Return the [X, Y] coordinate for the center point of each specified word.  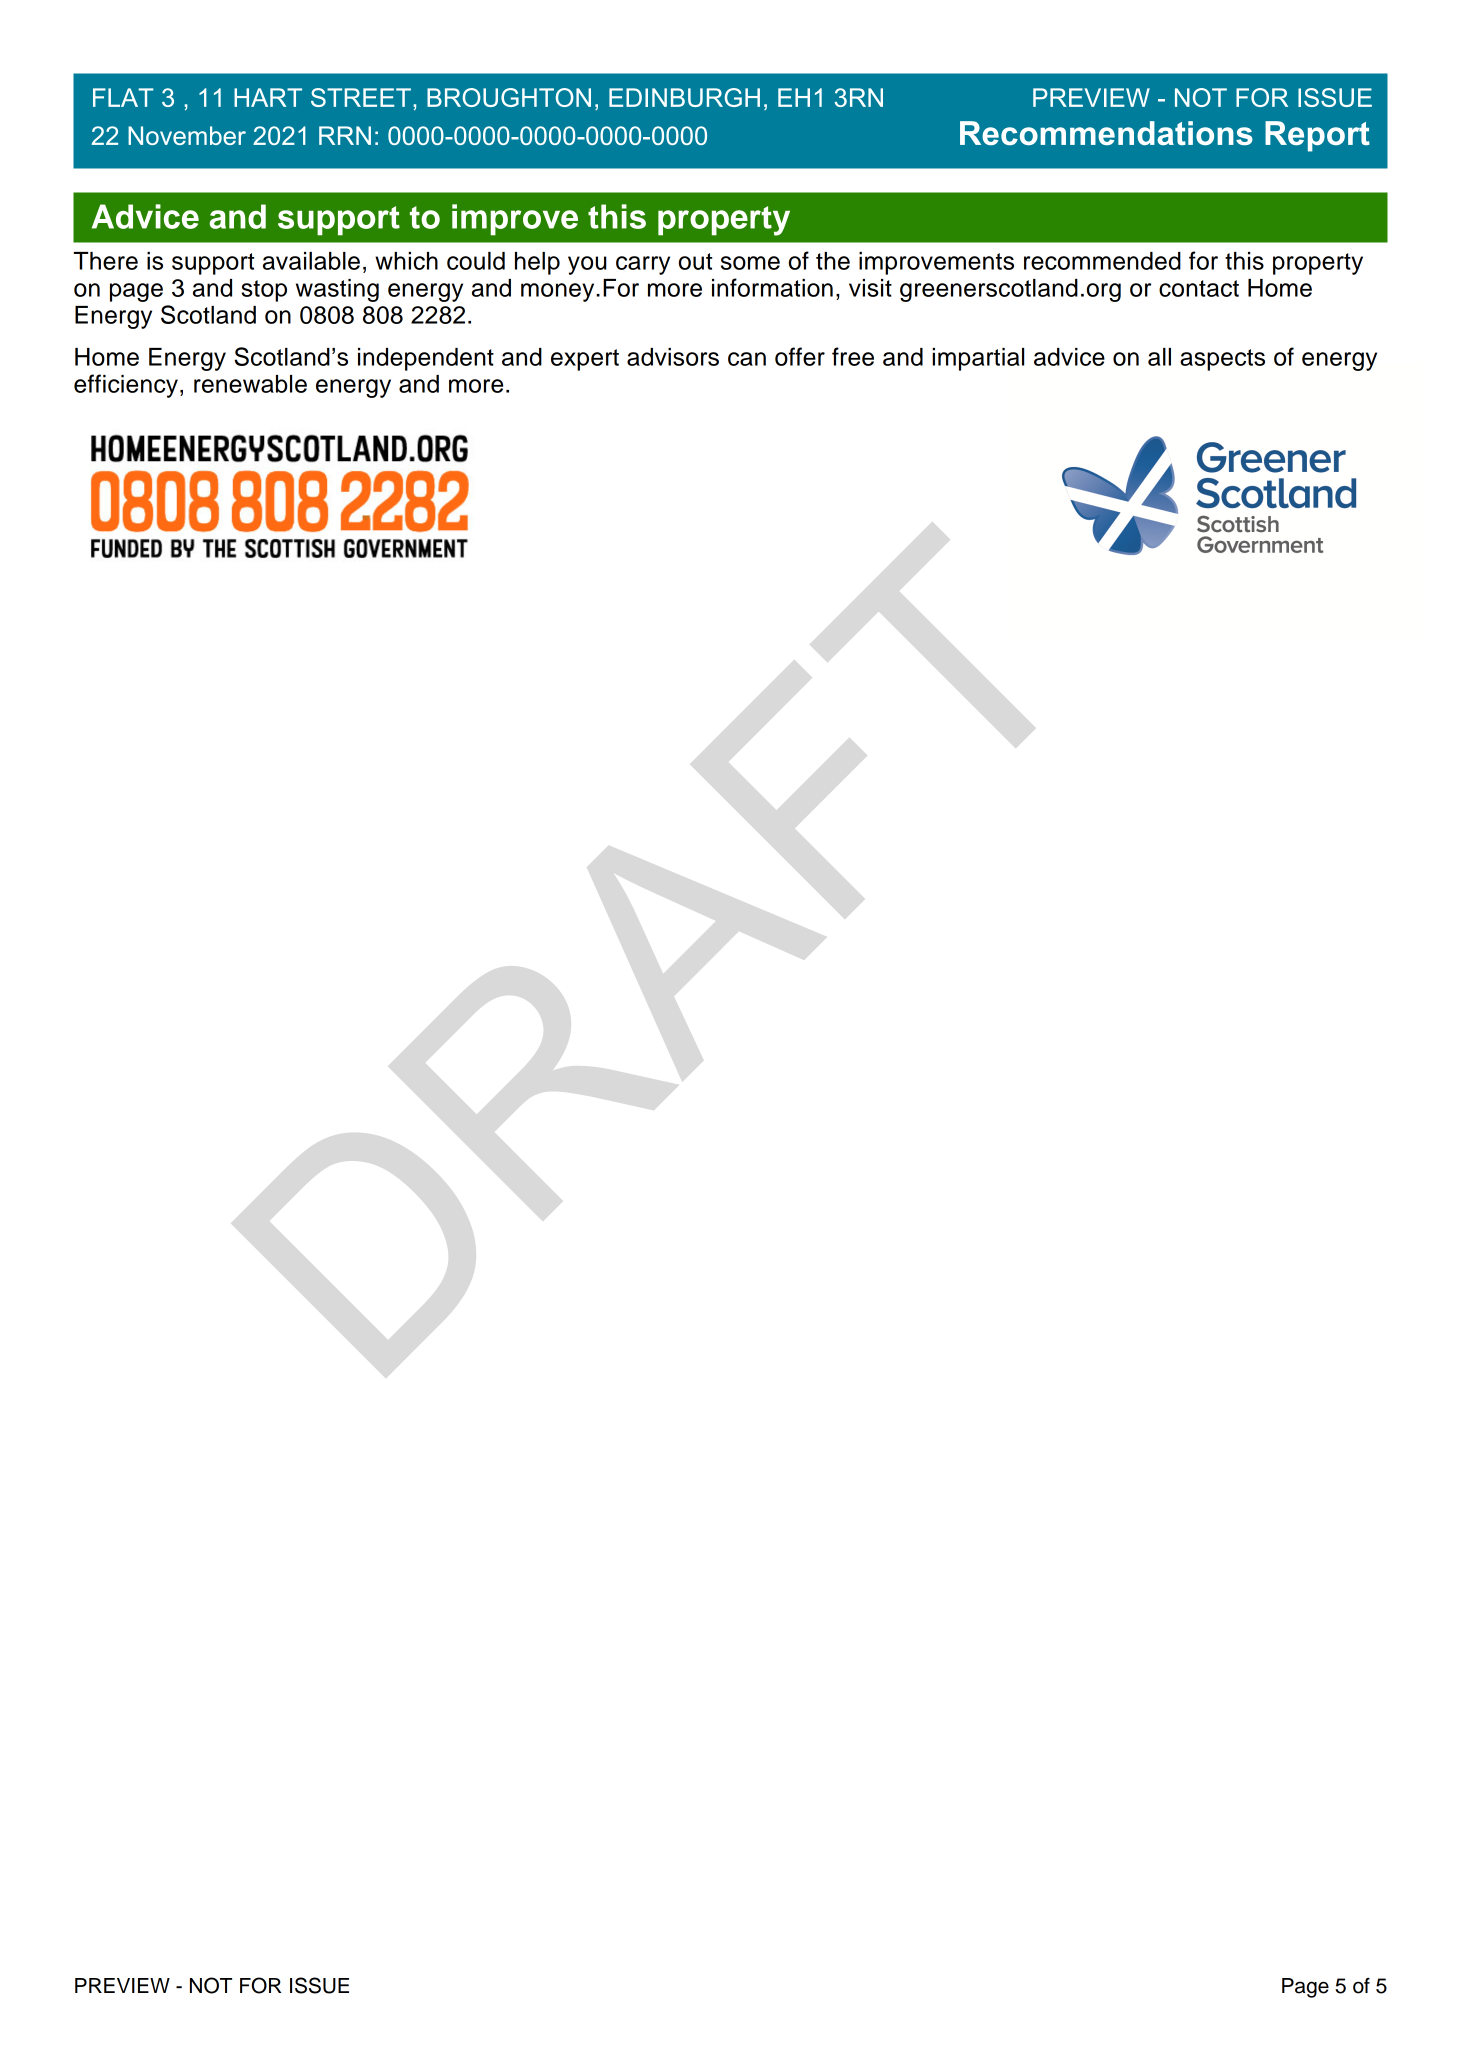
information [772, 287]
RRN [345, 135]
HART [268, 97]
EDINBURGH [684, 97]
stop [264, 291]
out [695, 261]
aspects [1222, 360]
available [311, 261]
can [747, 359]
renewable [250, 384]
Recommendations [1106, 133]
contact [1199, 288]
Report [1317, 136]
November [187, 135]
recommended [1102, 261]
